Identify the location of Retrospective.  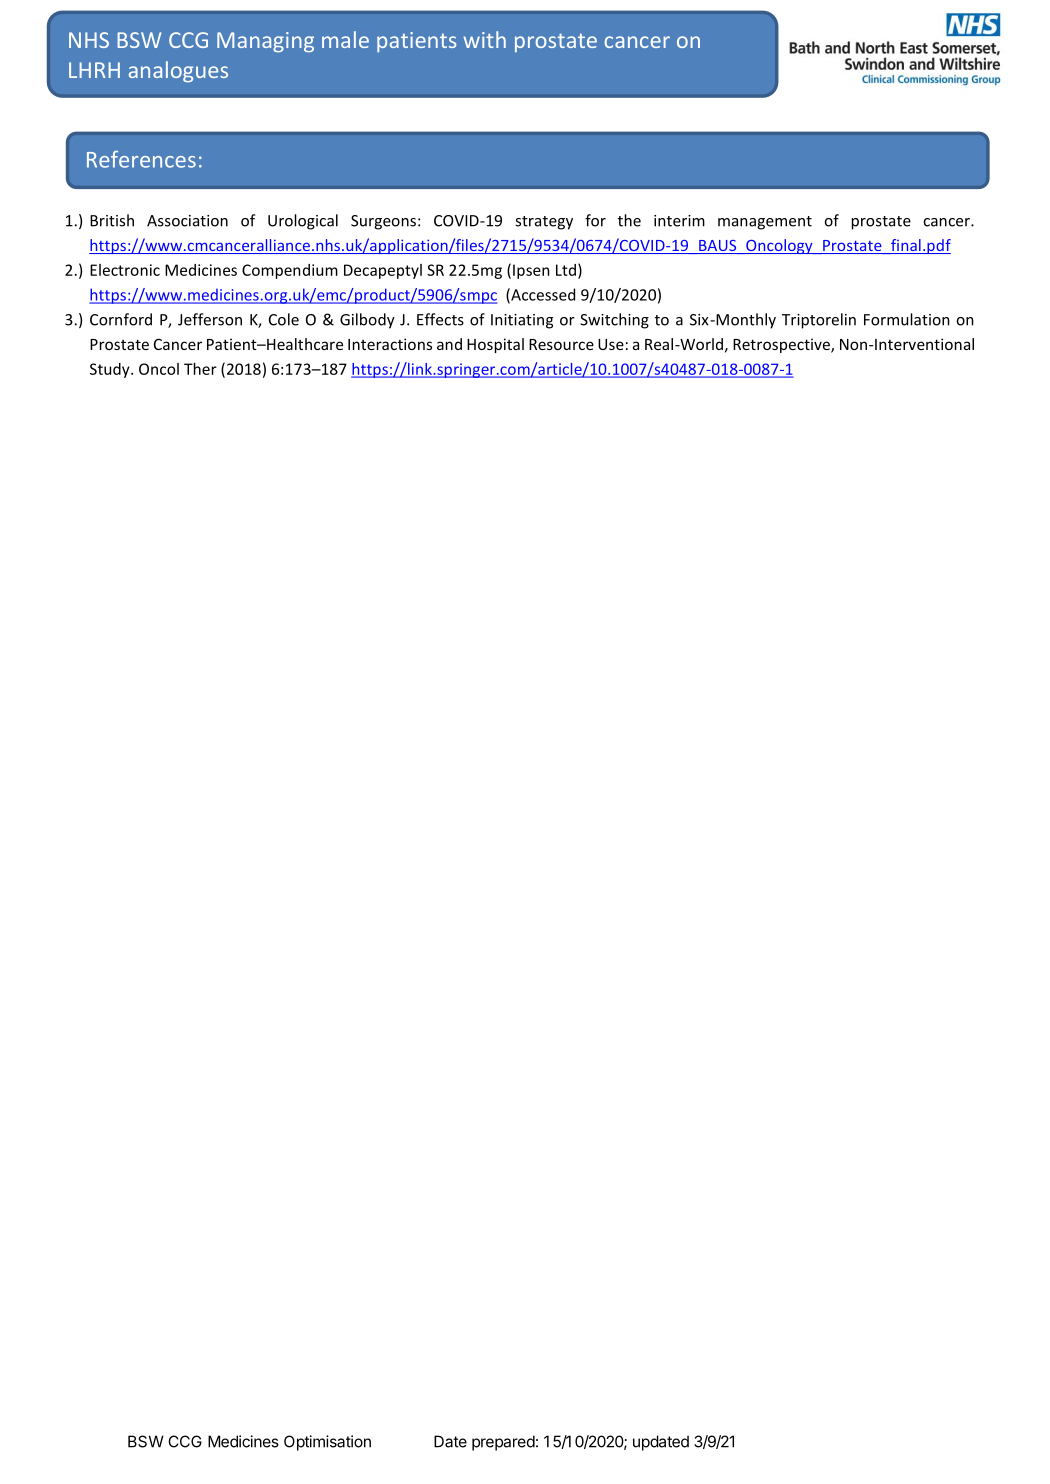
(782, 345).
